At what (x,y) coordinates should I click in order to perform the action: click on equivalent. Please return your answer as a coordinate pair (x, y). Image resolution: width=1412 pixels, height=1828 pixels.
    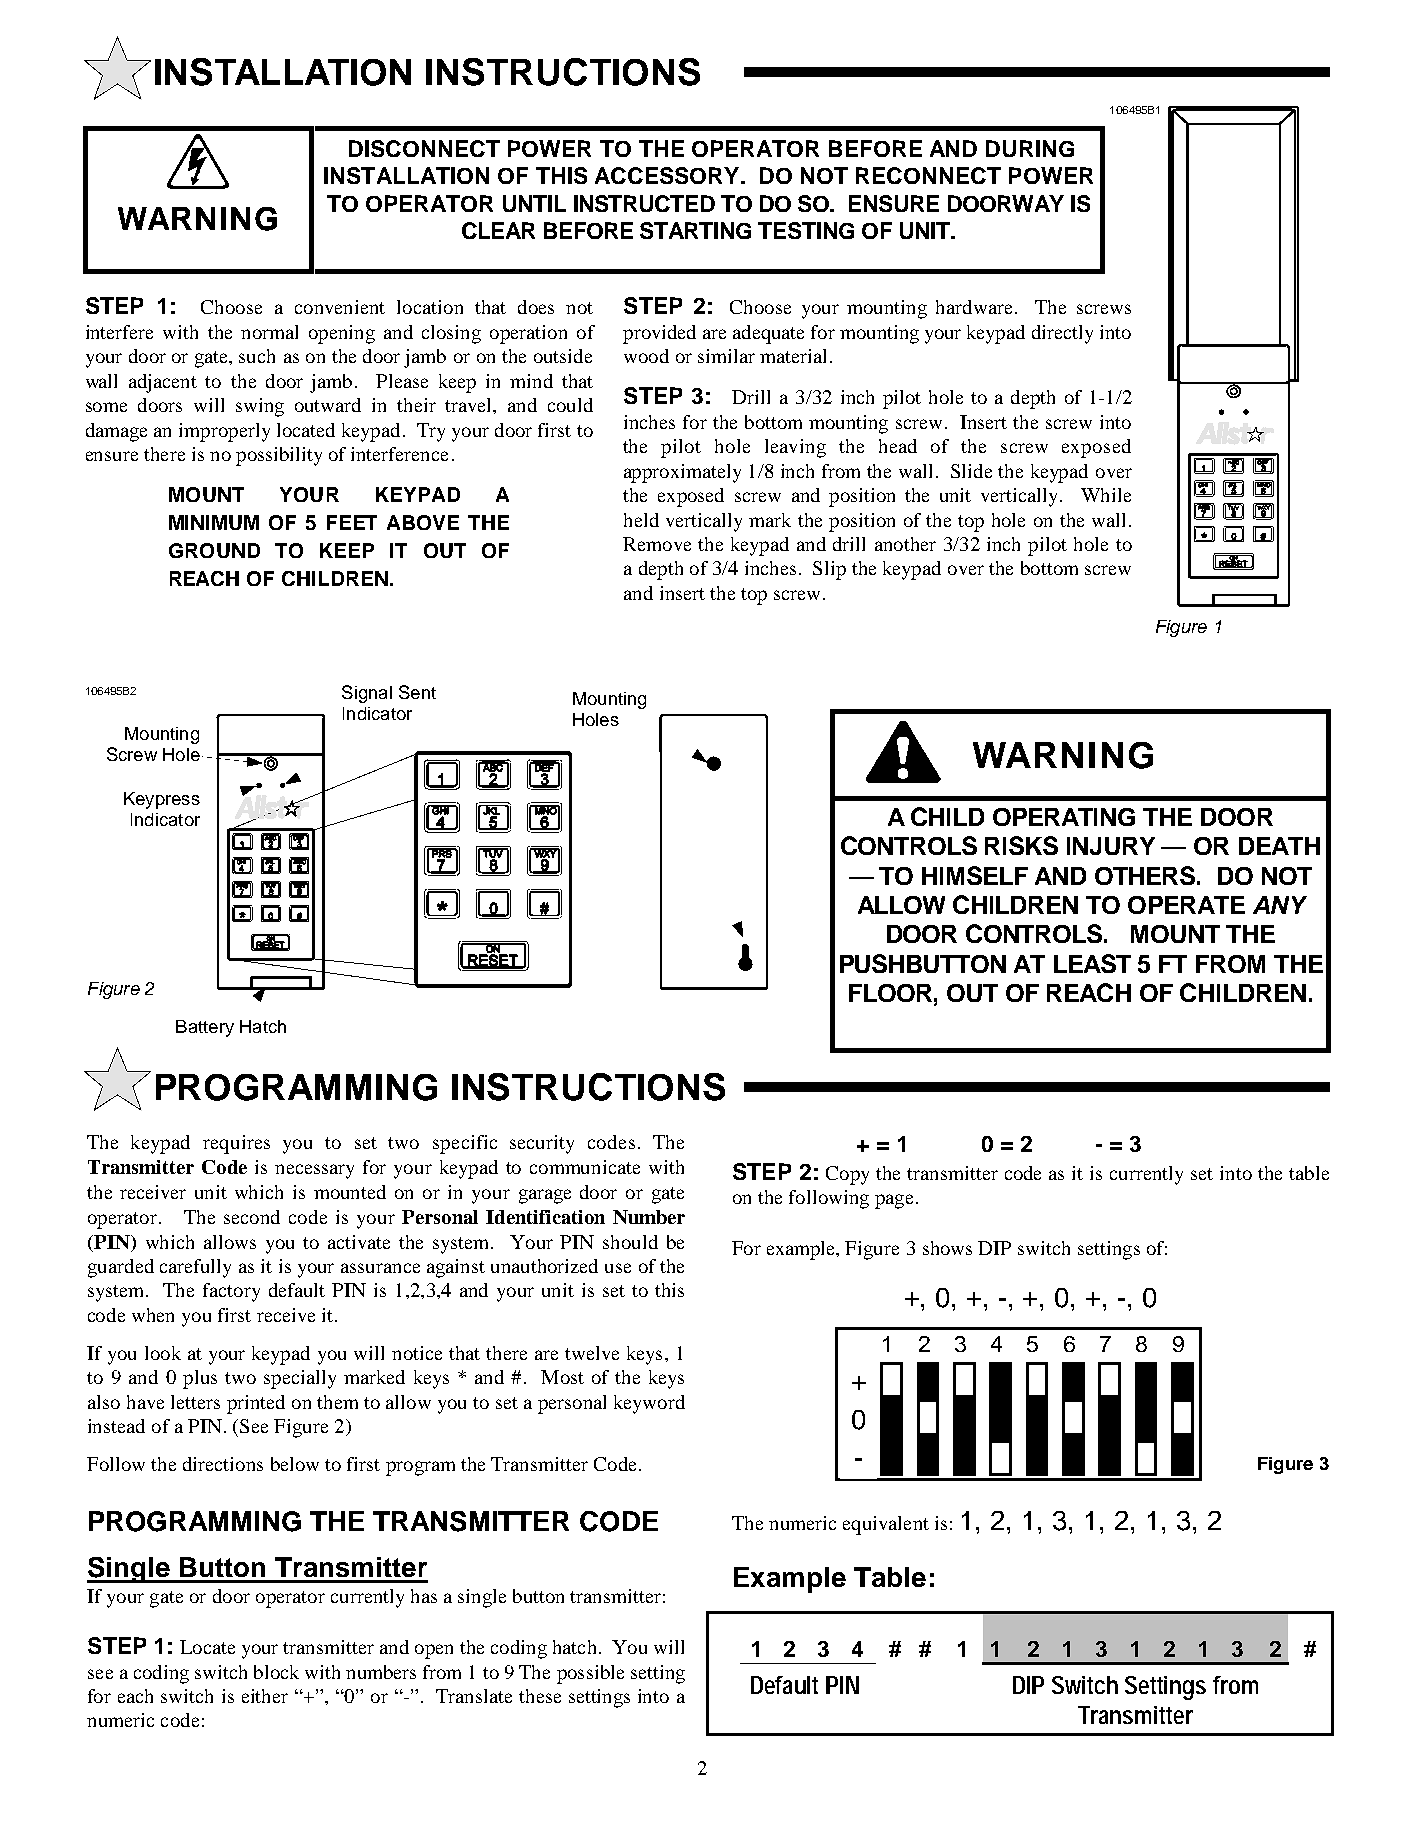
    Looking at the image, I should click on (886, 1525).
